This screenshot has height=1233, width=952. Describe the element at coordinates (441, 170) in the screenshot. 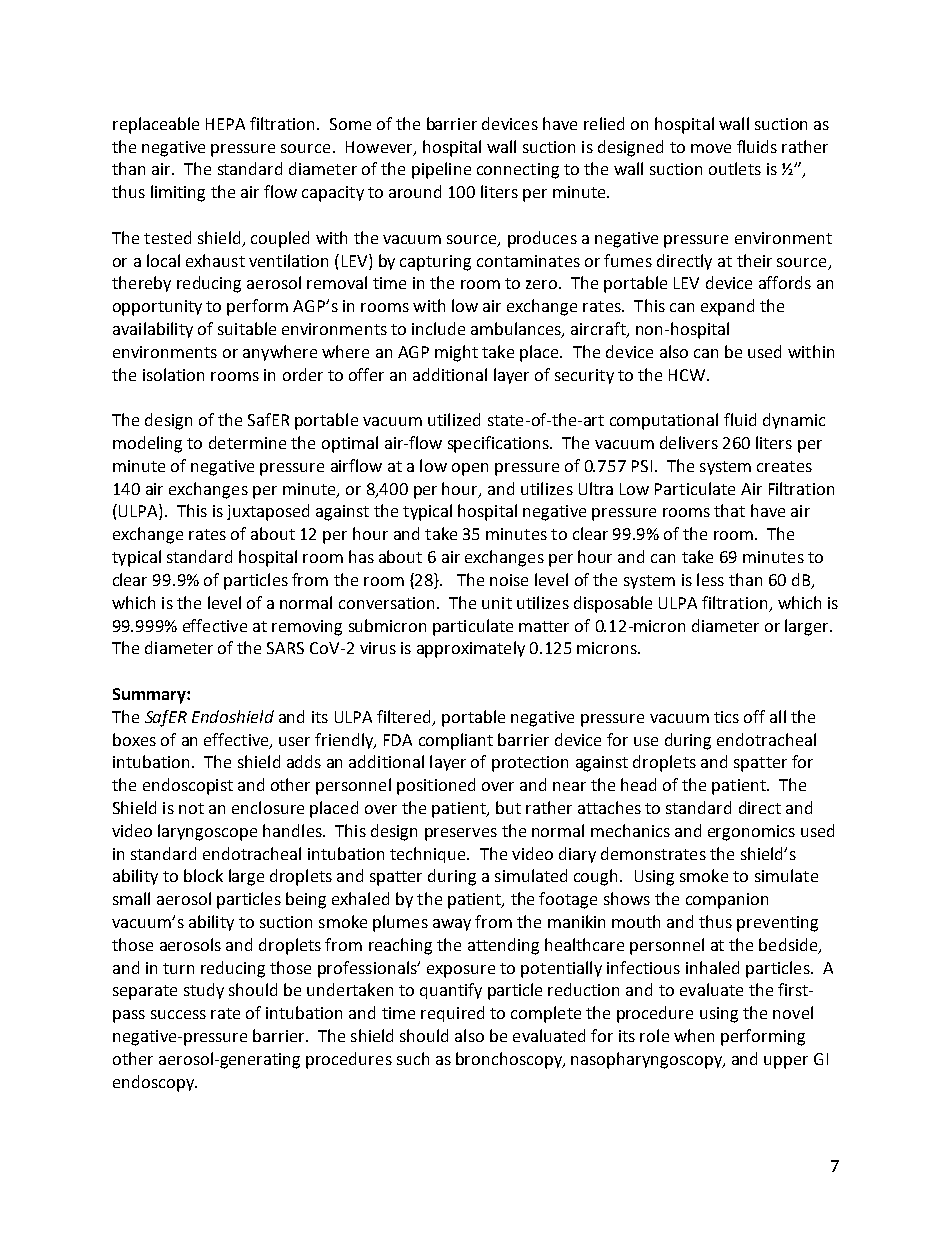

I see `pipeline` at that location.
